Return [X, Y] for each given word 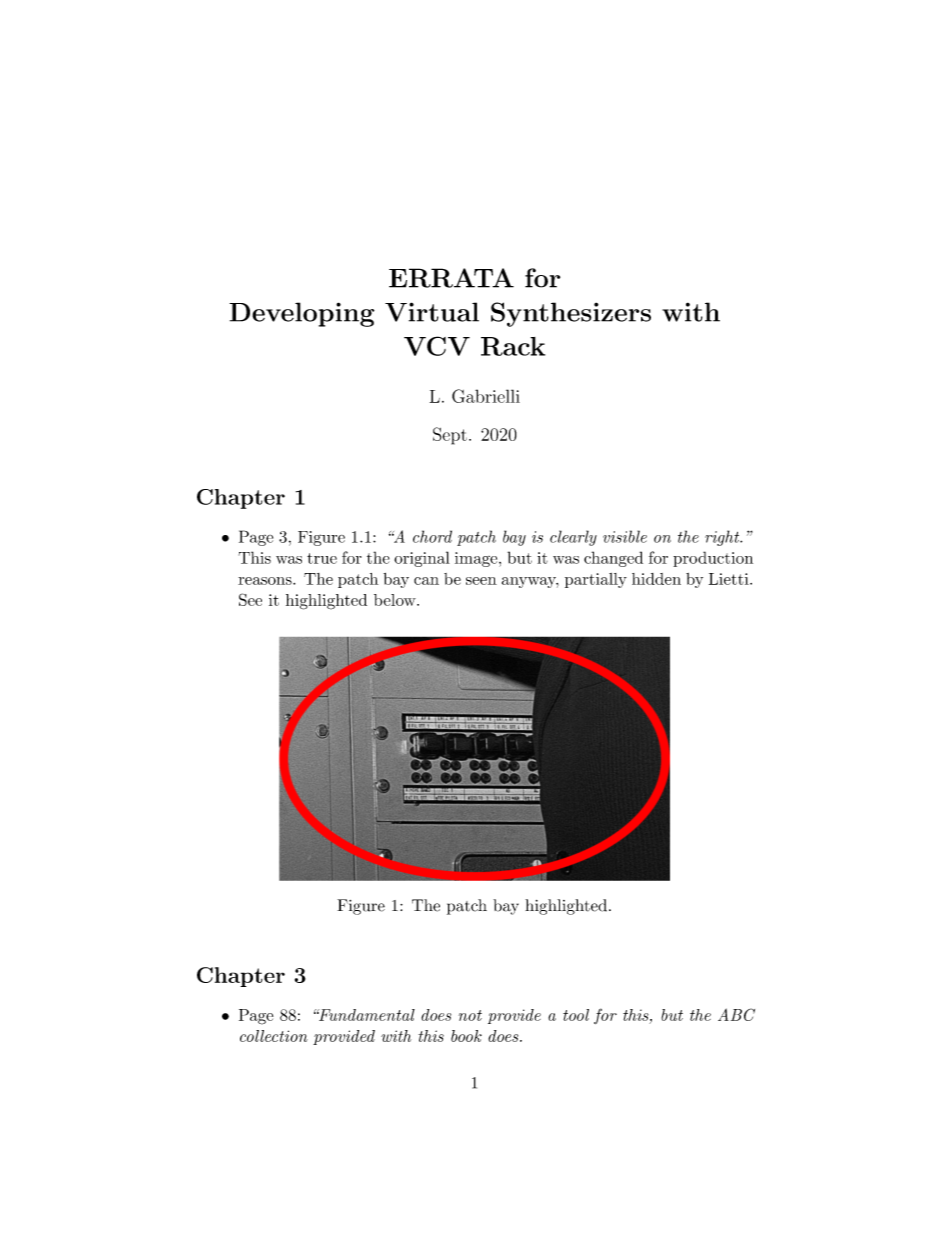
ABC [736, 1014]
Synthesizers [571, 314]
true [322, 558]
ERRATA [451, 278]
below [396, 600]
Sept [450, 436]
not [470, 1015]
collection [274, 1036]
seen [481, 581]
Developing [302, 314]
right [723, 538]
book [466, 1036]
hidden [656, 579]
